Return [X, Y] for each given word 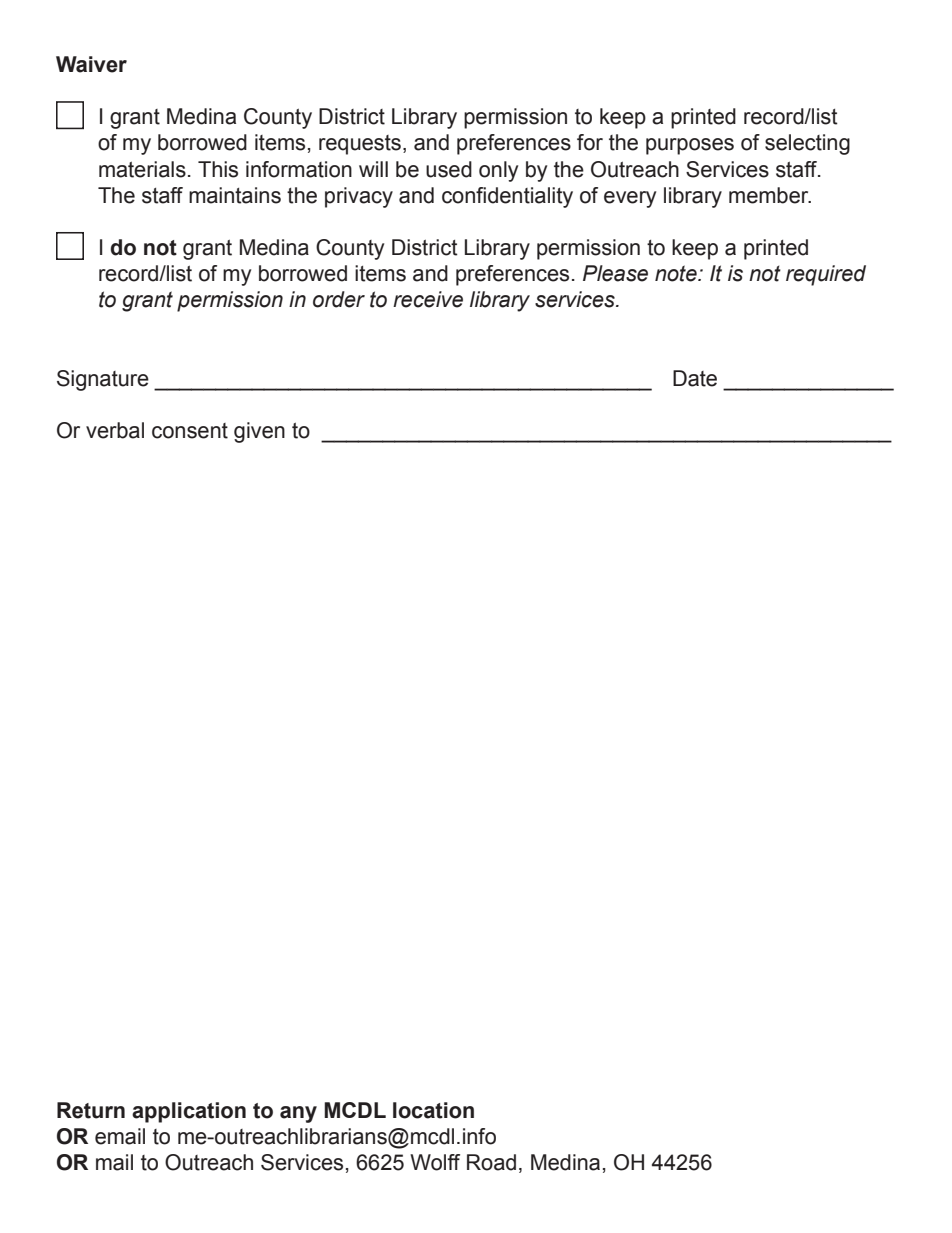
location [433, 1110]
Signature [103, 380]
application [189, 1112]
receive [428, 299]
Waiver [91, 64]
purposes [690, 146]
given [259, 432]
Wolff [435, 1162]
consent [190, 431]
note [677, 273]
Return [91, 1110]
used [449, 169]
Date [695, 378]
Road [491, 1162]
